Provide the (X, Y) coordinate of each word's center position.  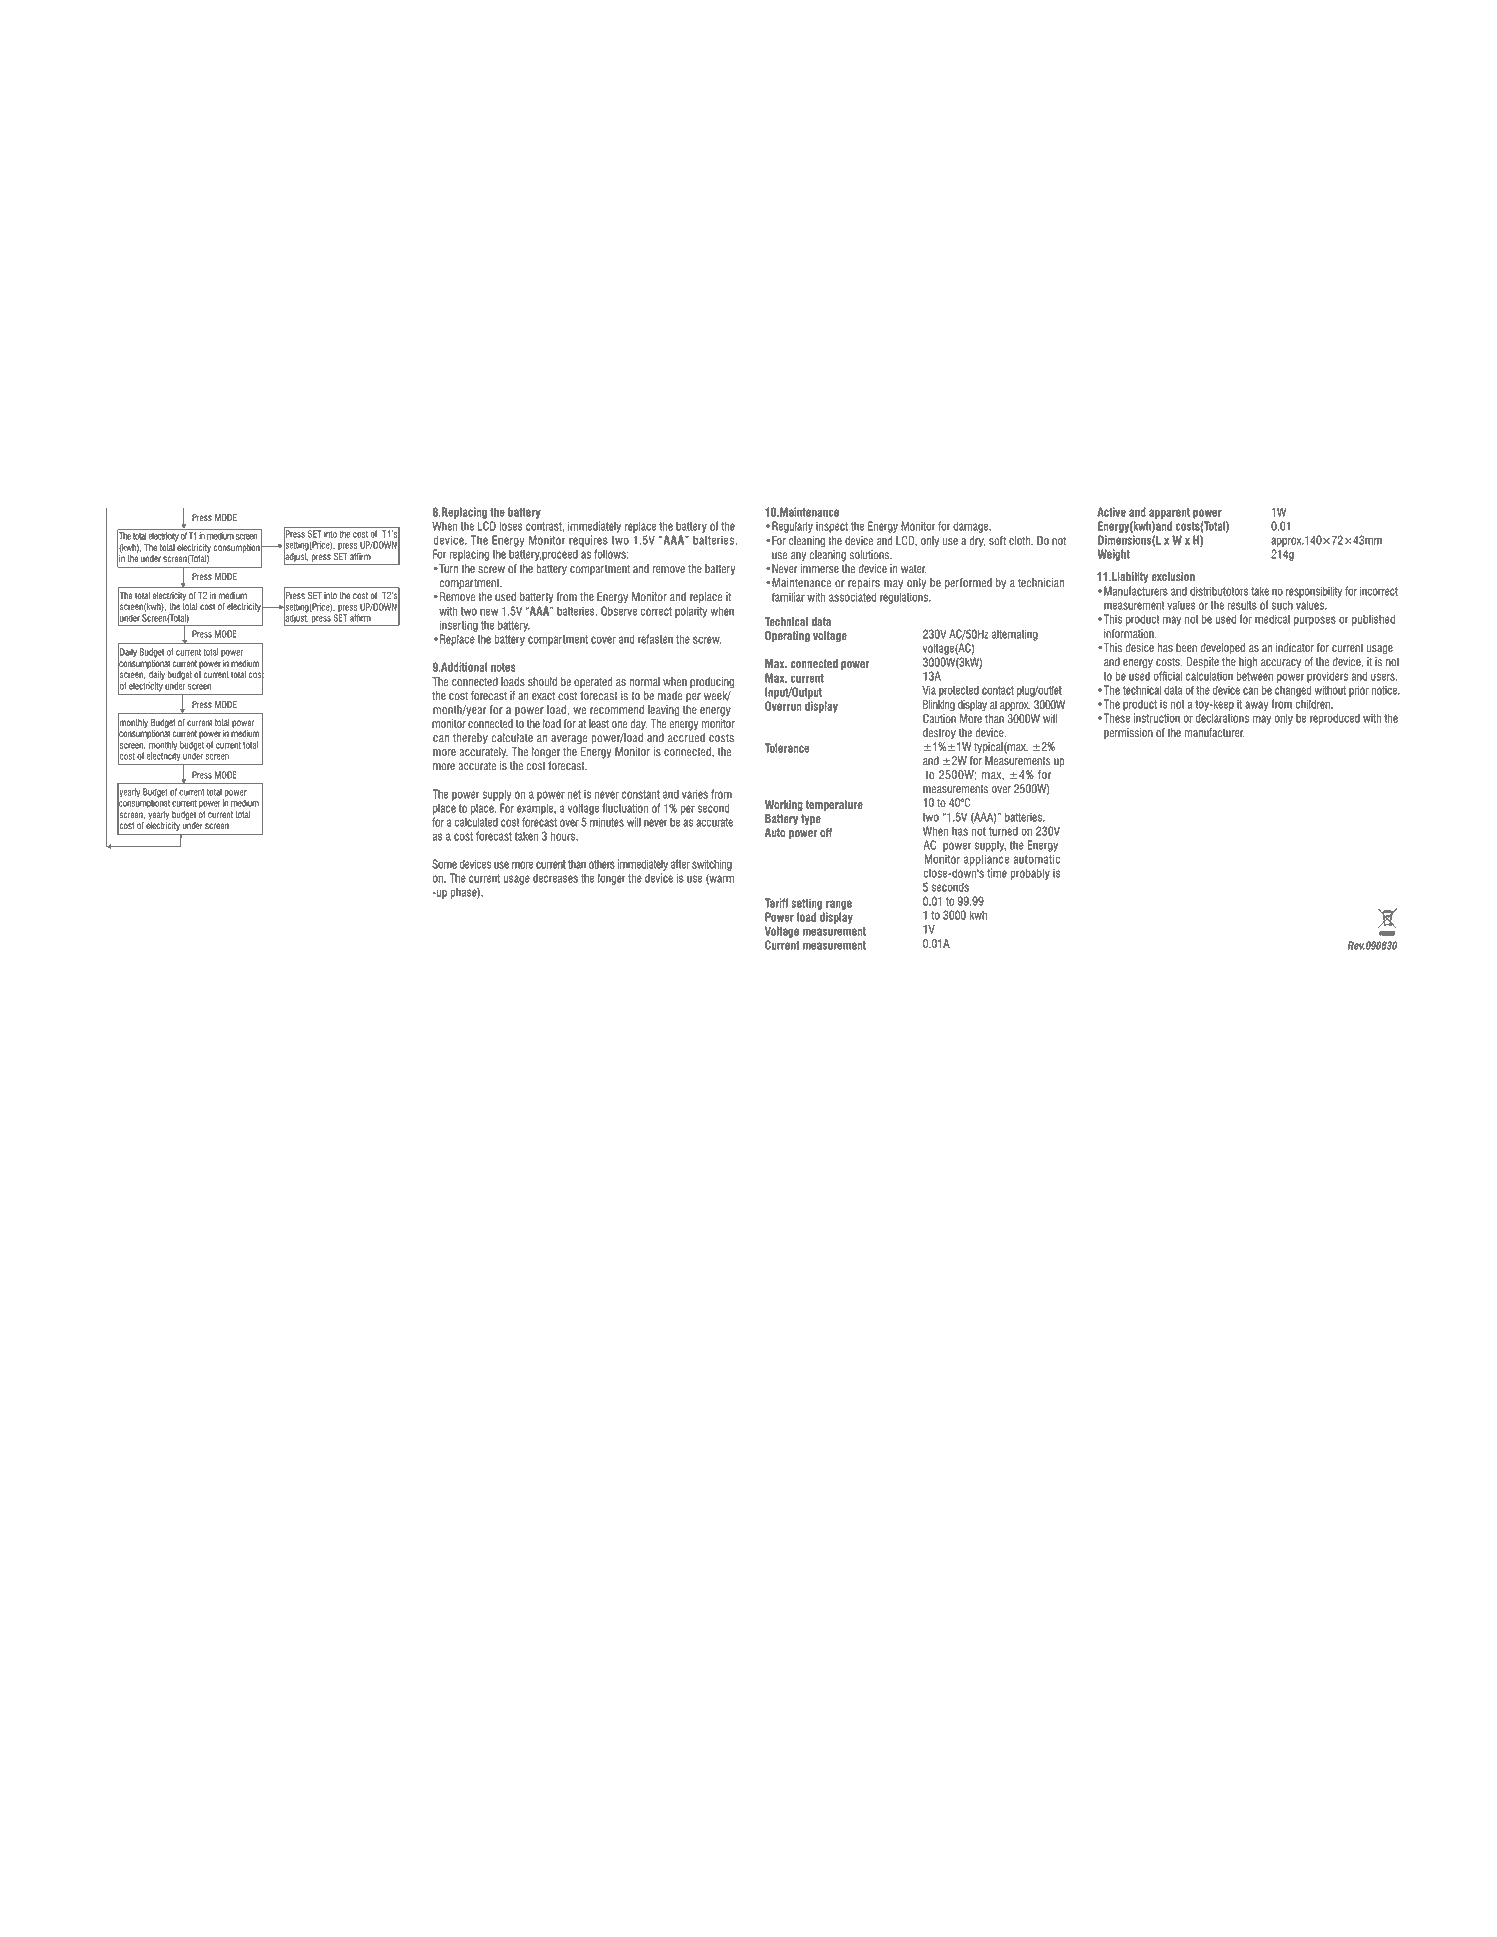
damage (972, 527)
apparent (1169, 513)
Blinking (939, 706)
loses (511, 526)
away (1257, 706)
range (839, 905)
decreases (555, 878)
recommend (617, 710)
